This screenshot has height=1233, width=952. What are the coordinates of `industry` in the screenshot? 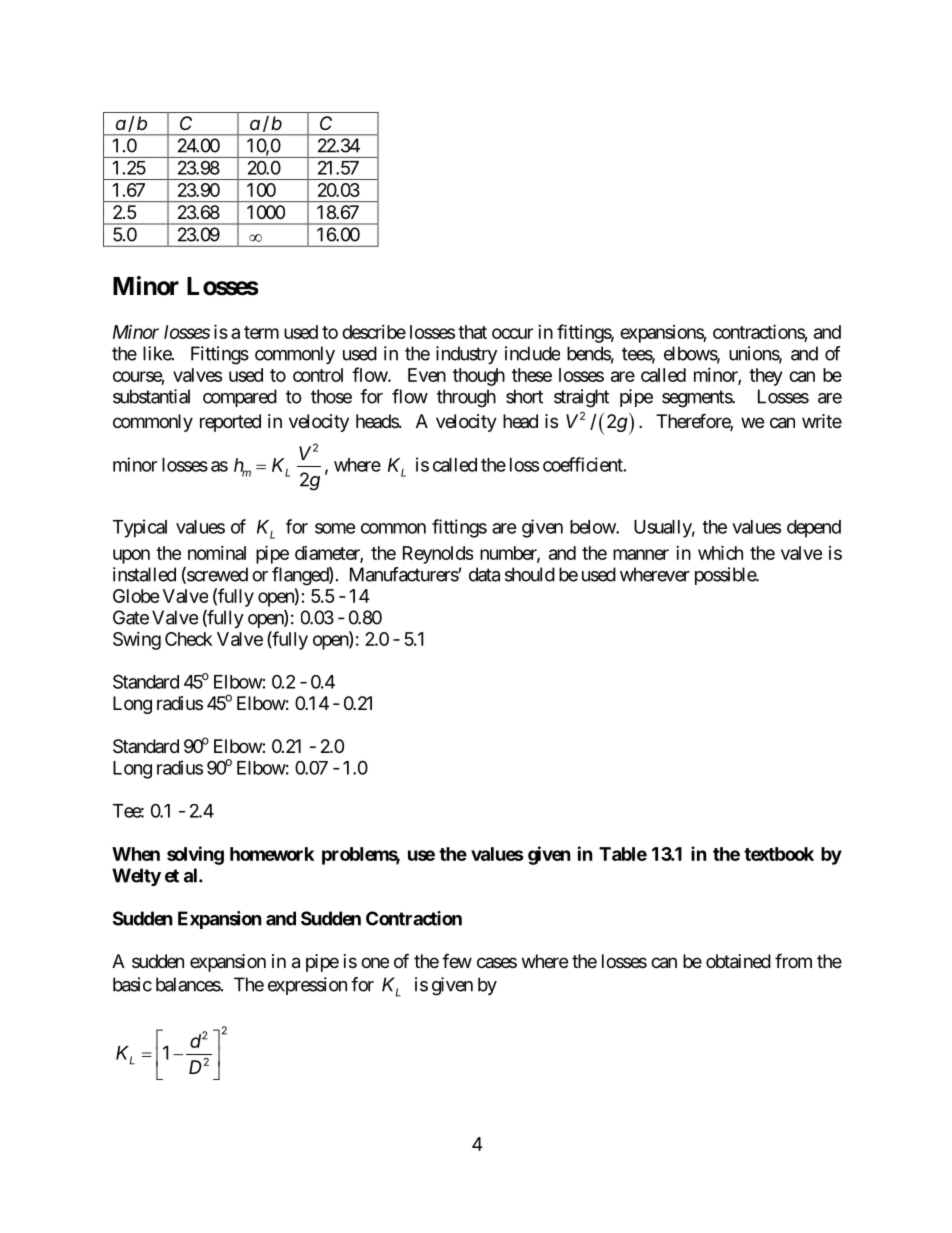 It's located at (466, 355).
